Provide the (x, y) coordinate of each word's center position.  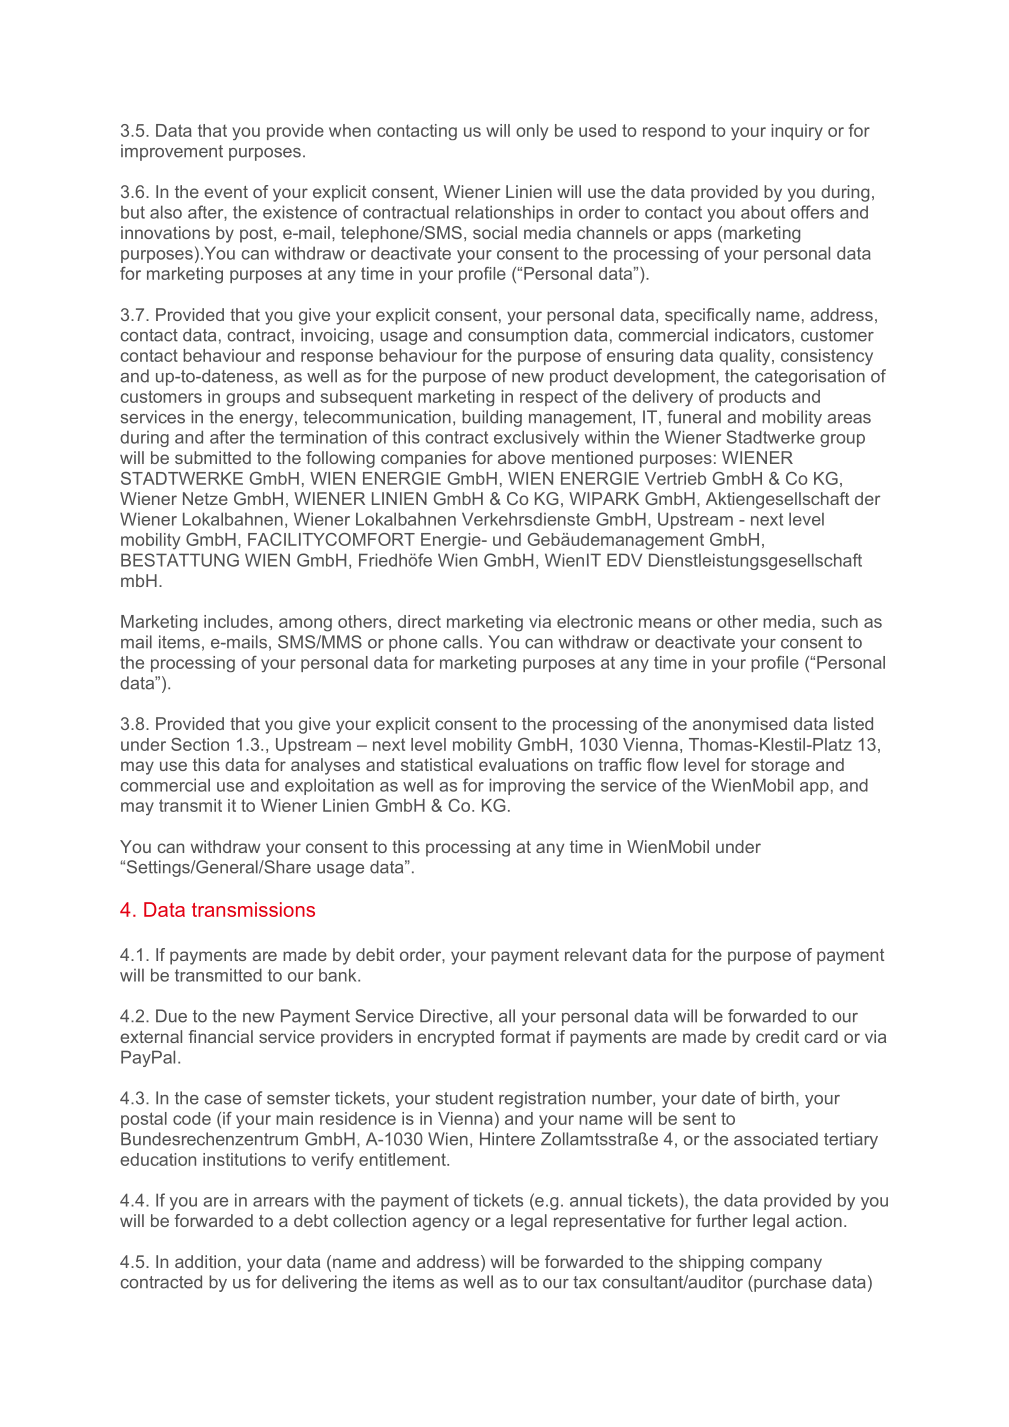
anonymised (740, 725)
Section (200, 744)
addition (205, 1261)
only (532, 132)
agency (440, 1224)
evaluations (523, 764)
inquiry (797, 132)
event (226, 192)
